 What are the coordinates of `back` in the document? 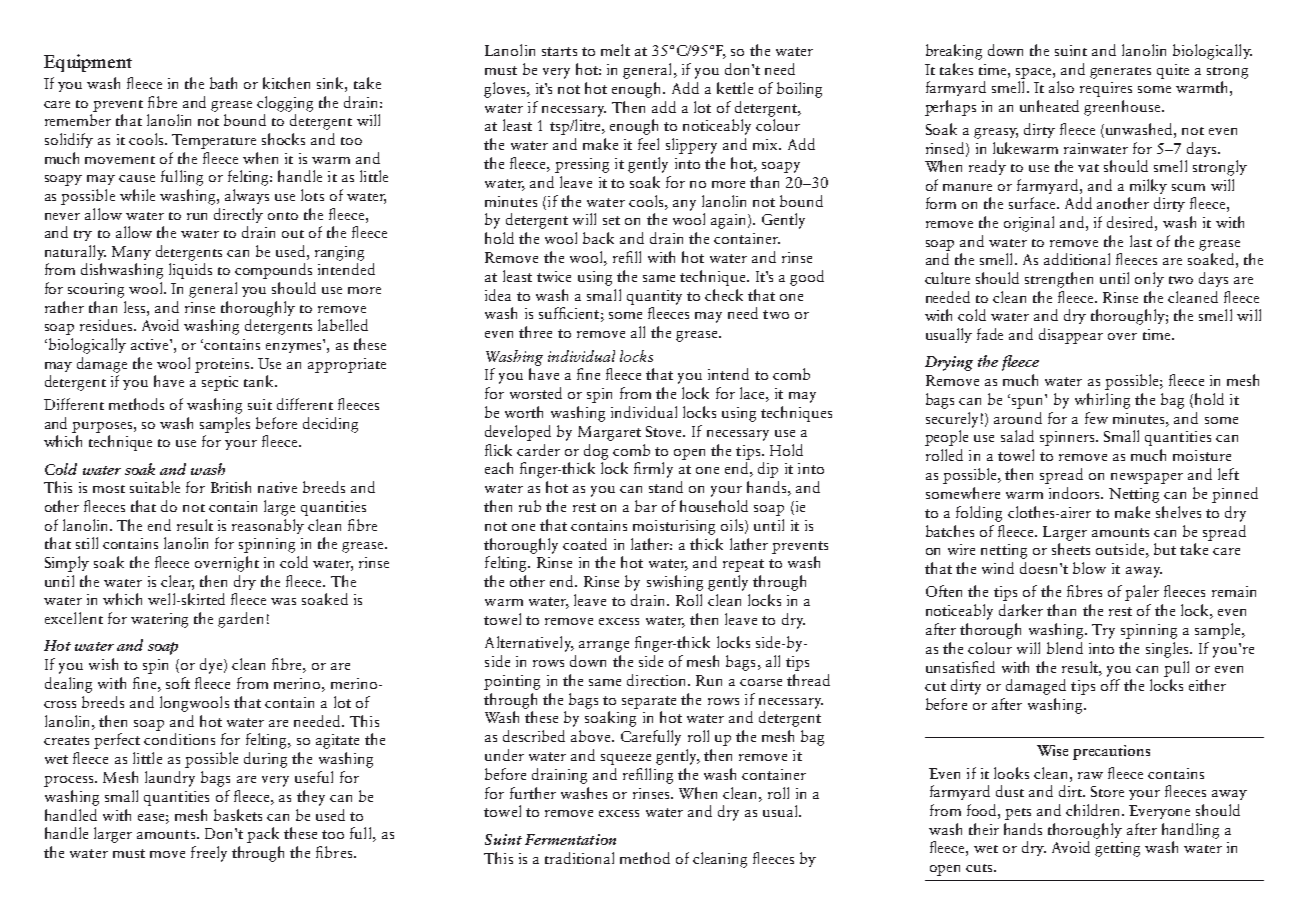 It's located at (598, 238).
